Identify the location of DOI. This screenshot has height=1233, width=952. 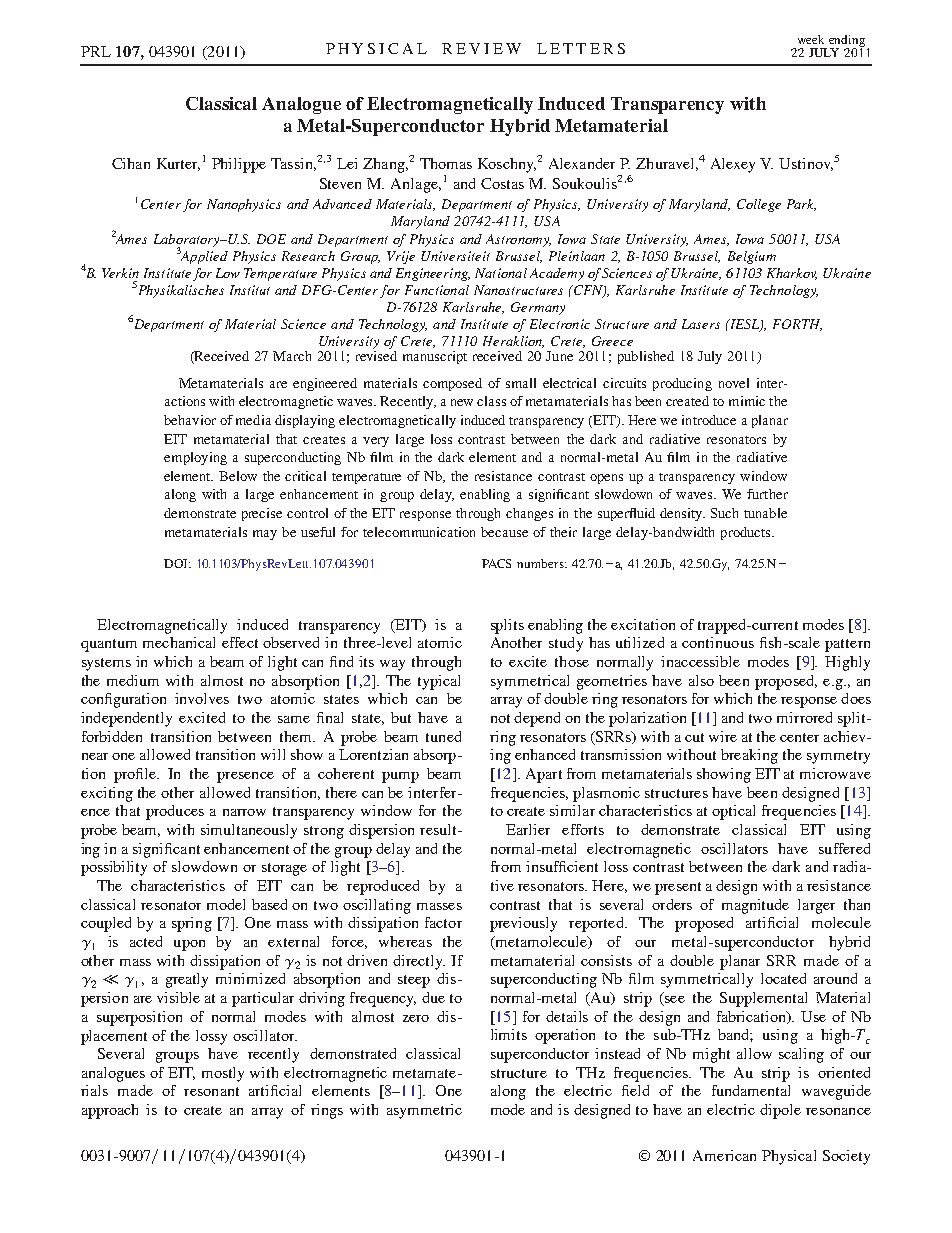
(177, 563).
